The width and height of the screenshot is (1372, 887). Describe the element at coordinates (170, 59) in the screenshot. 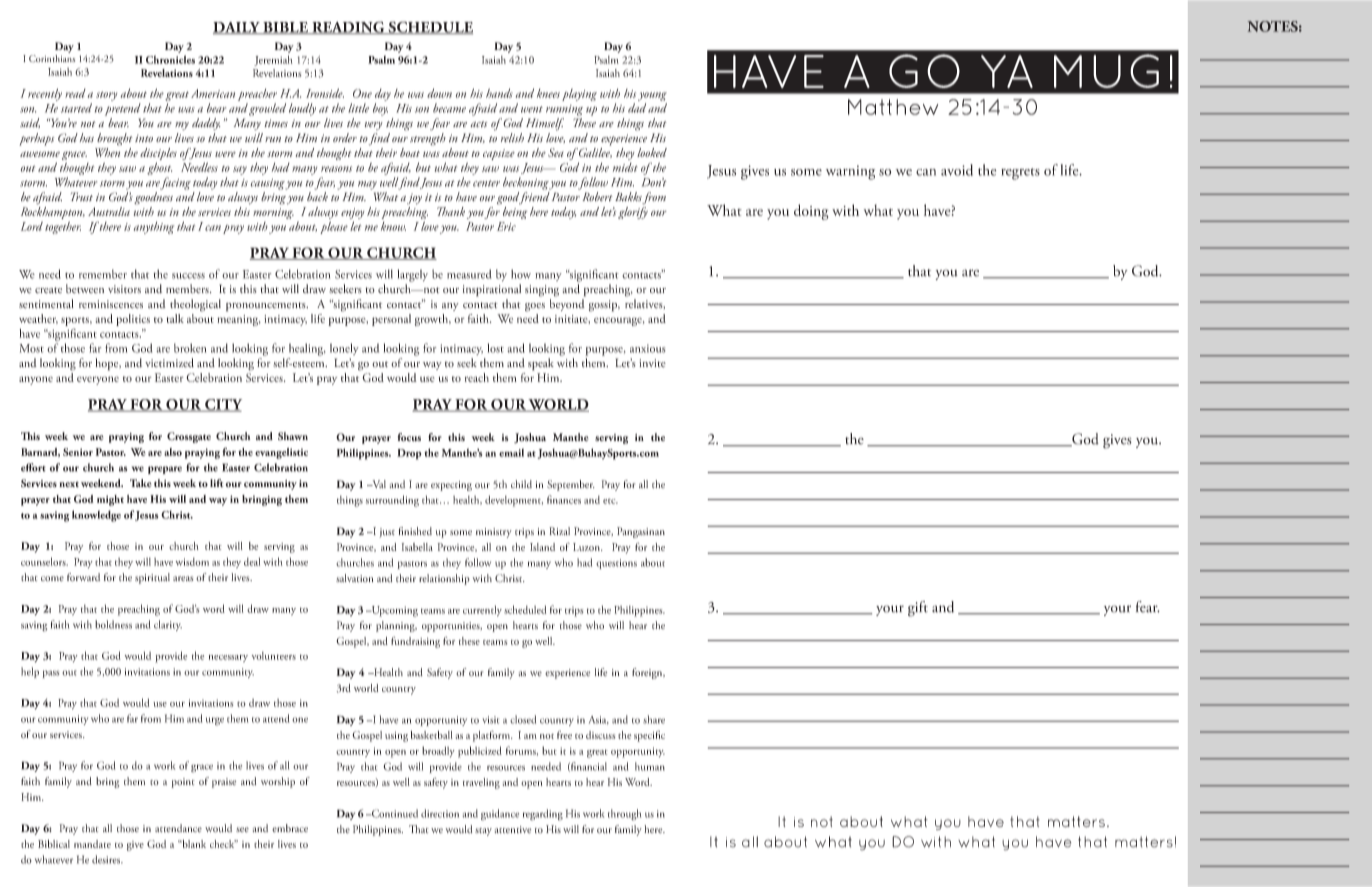

I see `Chronicles` at that location.
